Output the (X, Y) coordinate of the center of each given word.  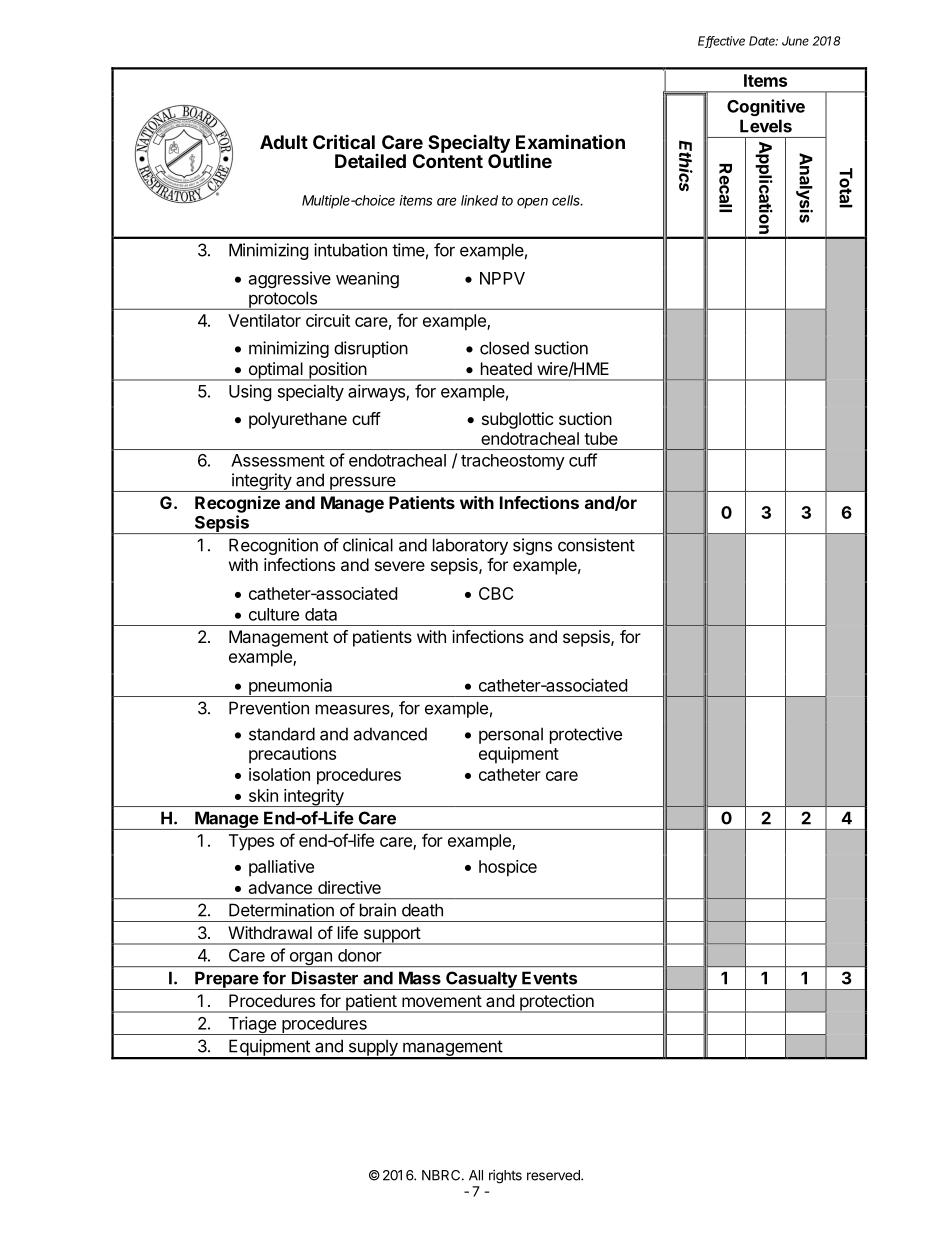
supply (373, 1049)
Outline (520, 160)
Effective (721, 42)
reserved (554, 1175)
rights (505, 1177)
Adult (284, 142)
